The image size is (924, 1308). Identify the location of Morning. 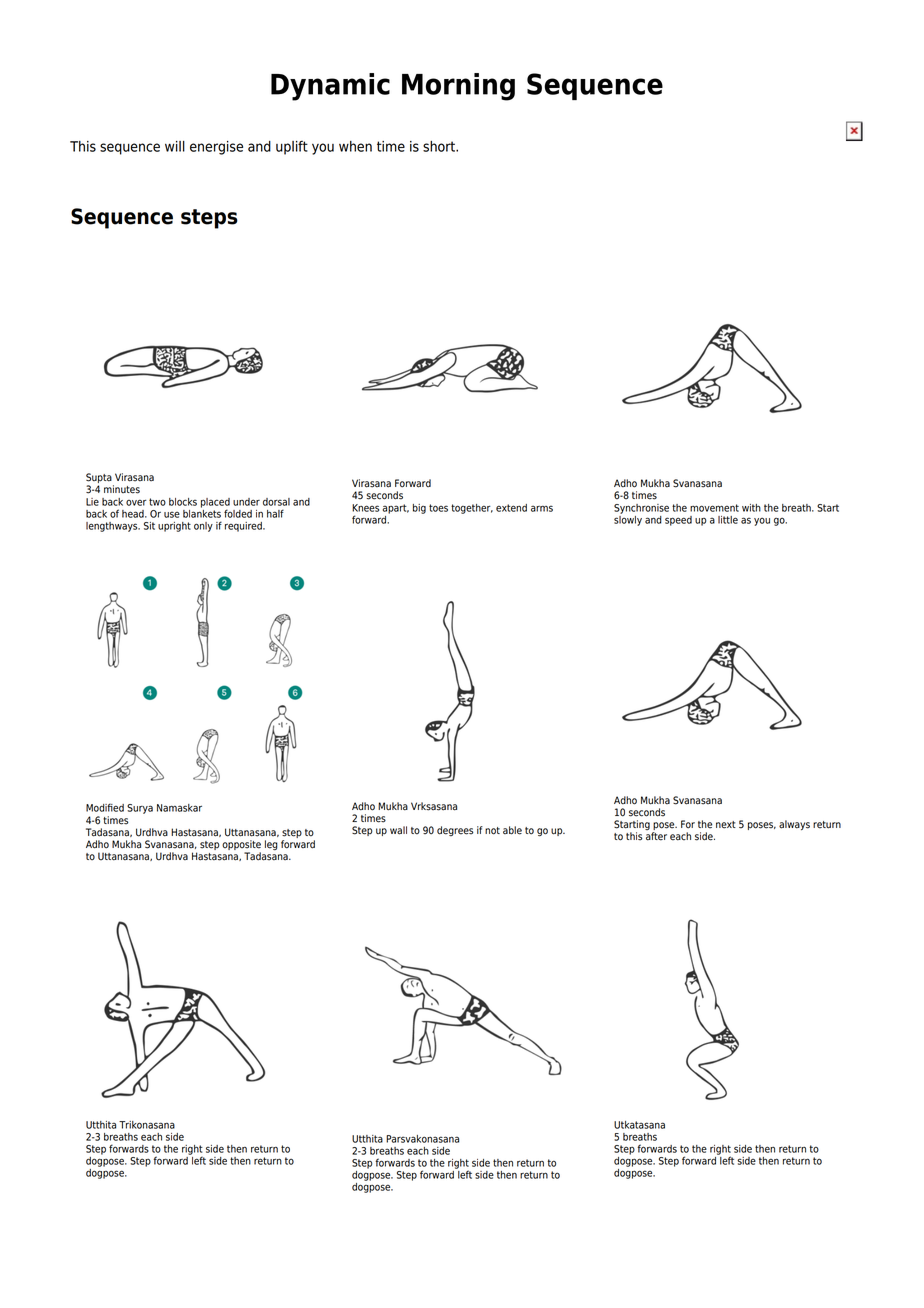
(458, 87).
